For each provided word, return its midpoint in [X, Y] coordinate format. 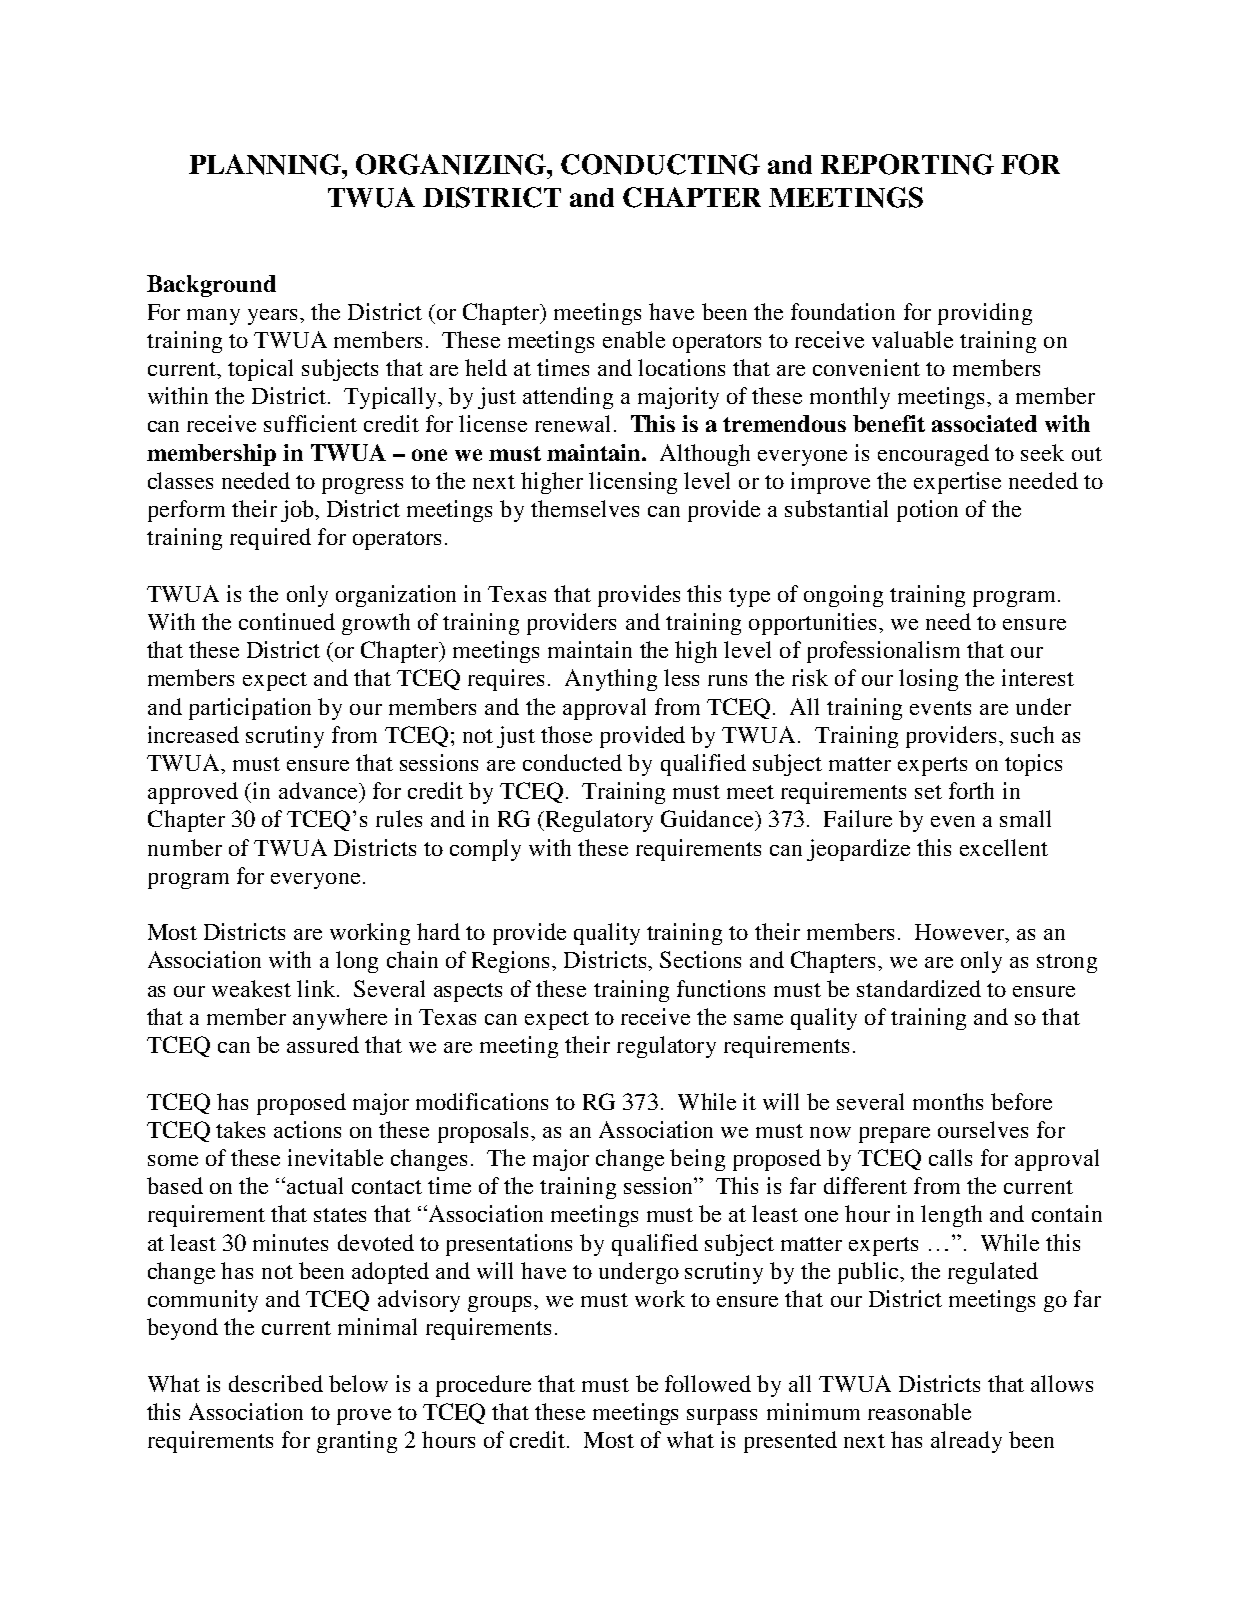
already [966, 1442]
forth [971, 790]
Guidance [708, 818]
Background [211, 286]
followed [708, 1383]
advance [319, 790]
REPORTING [907, 164]
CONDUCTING [660, 164]
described [276, 1383]
